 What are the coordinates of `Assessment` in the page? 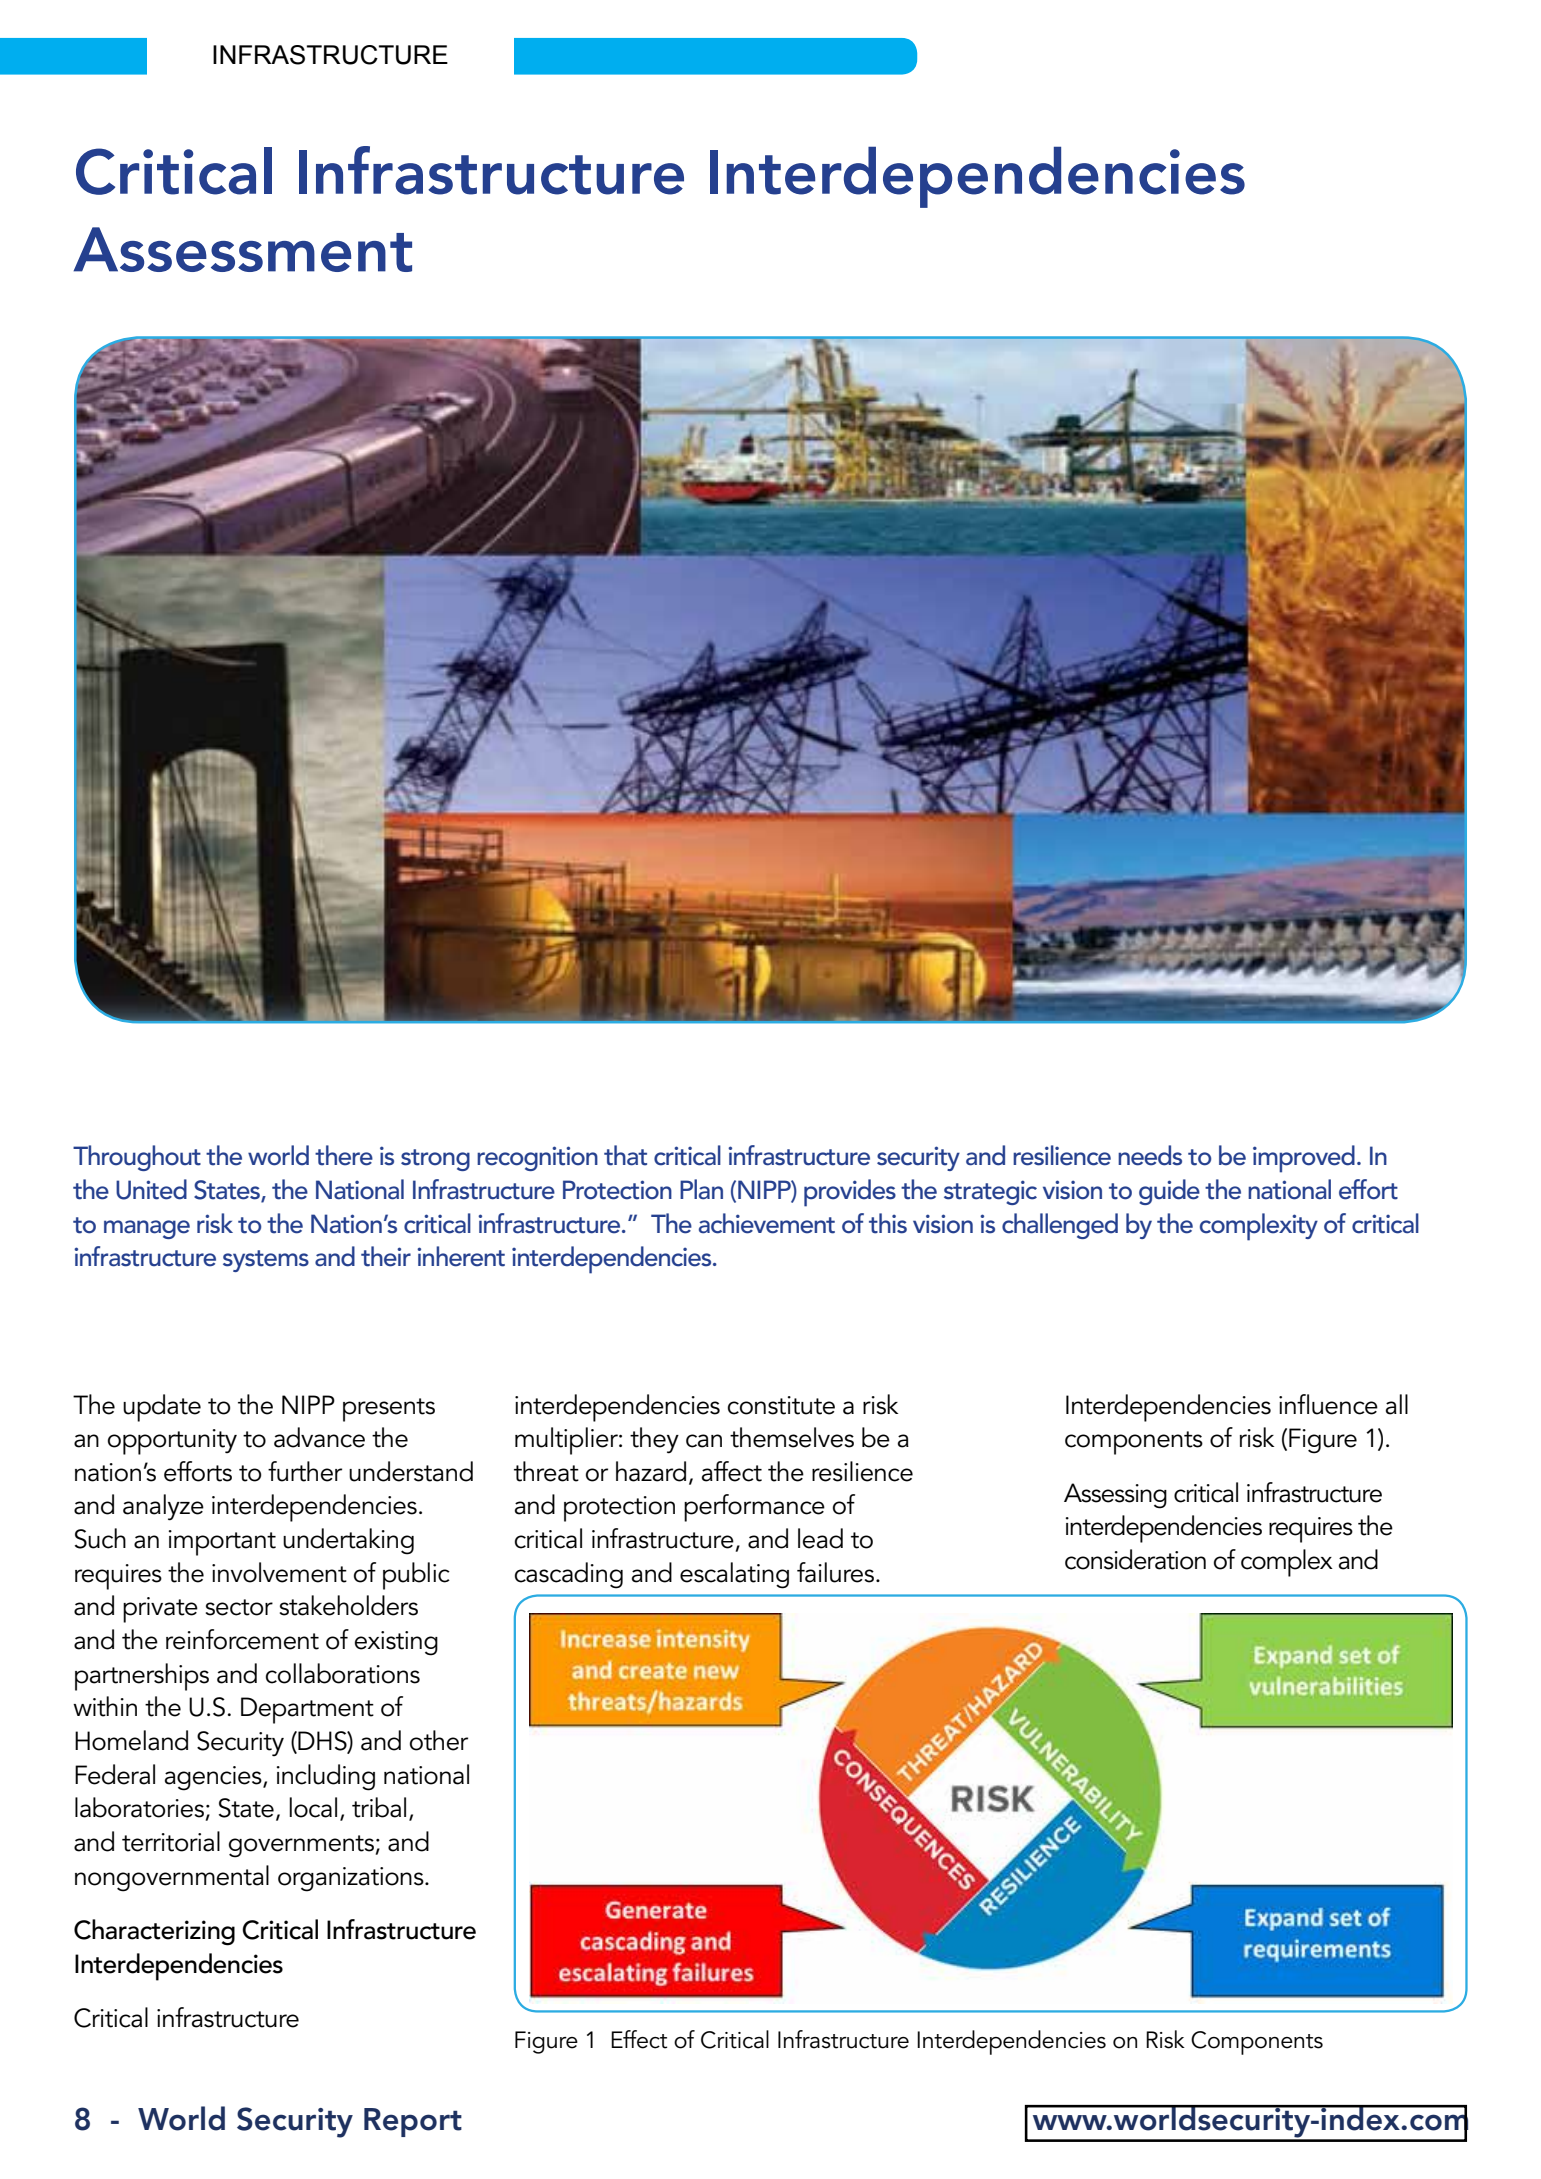 It's located at (243, 249).
